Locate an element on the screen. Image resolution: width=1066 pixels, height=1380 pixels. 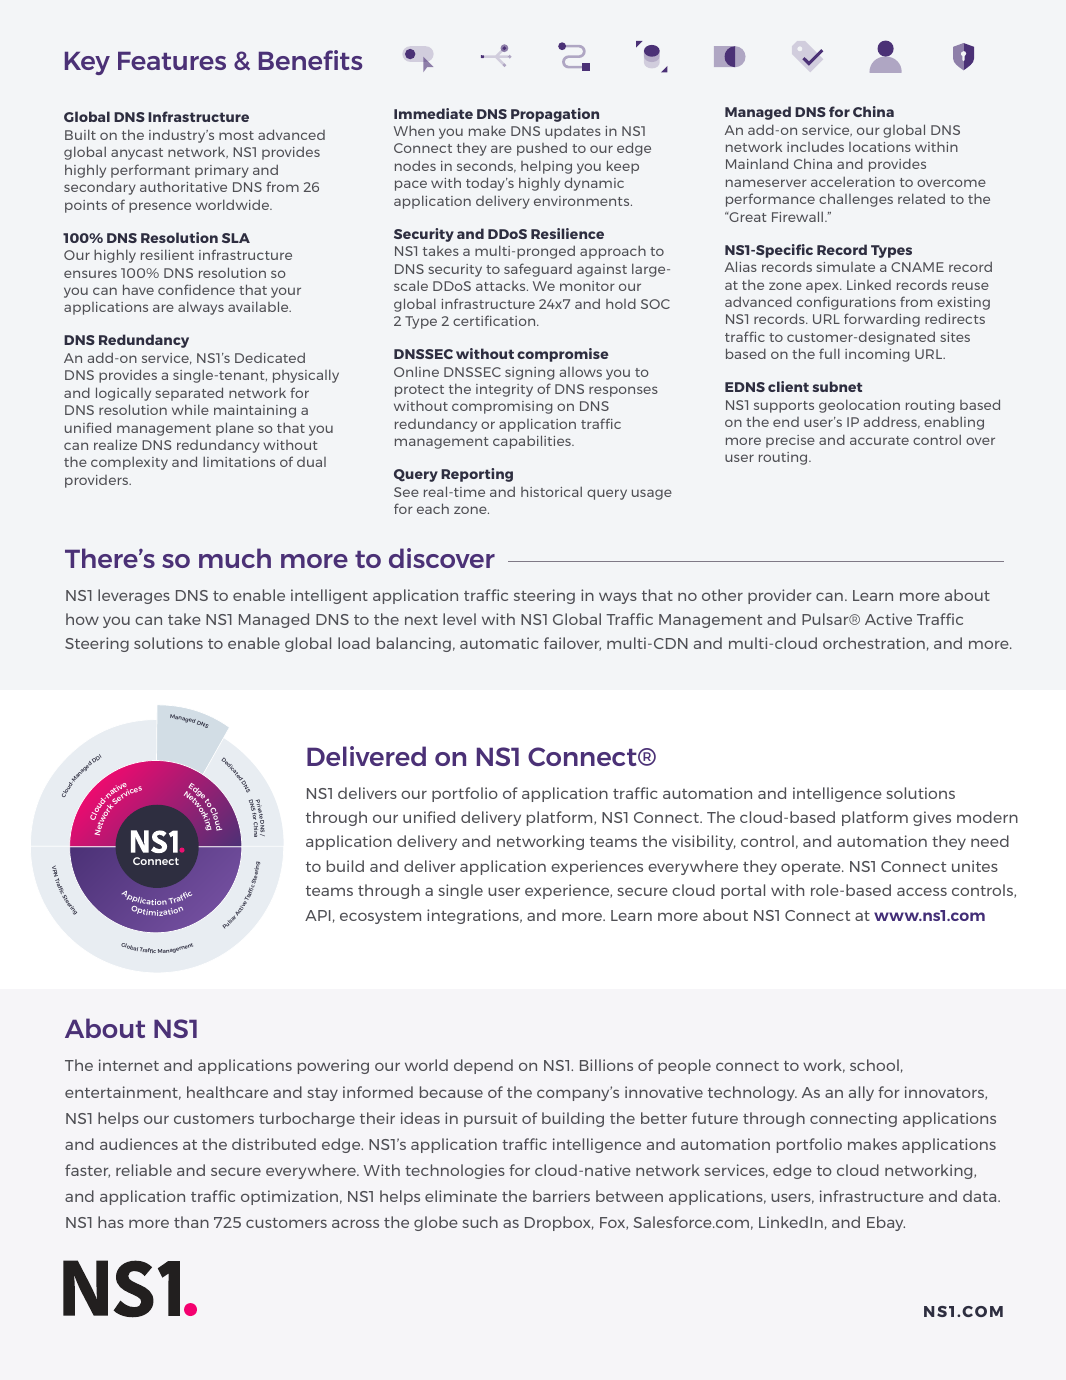
API is located at coordinates (318, 915).
